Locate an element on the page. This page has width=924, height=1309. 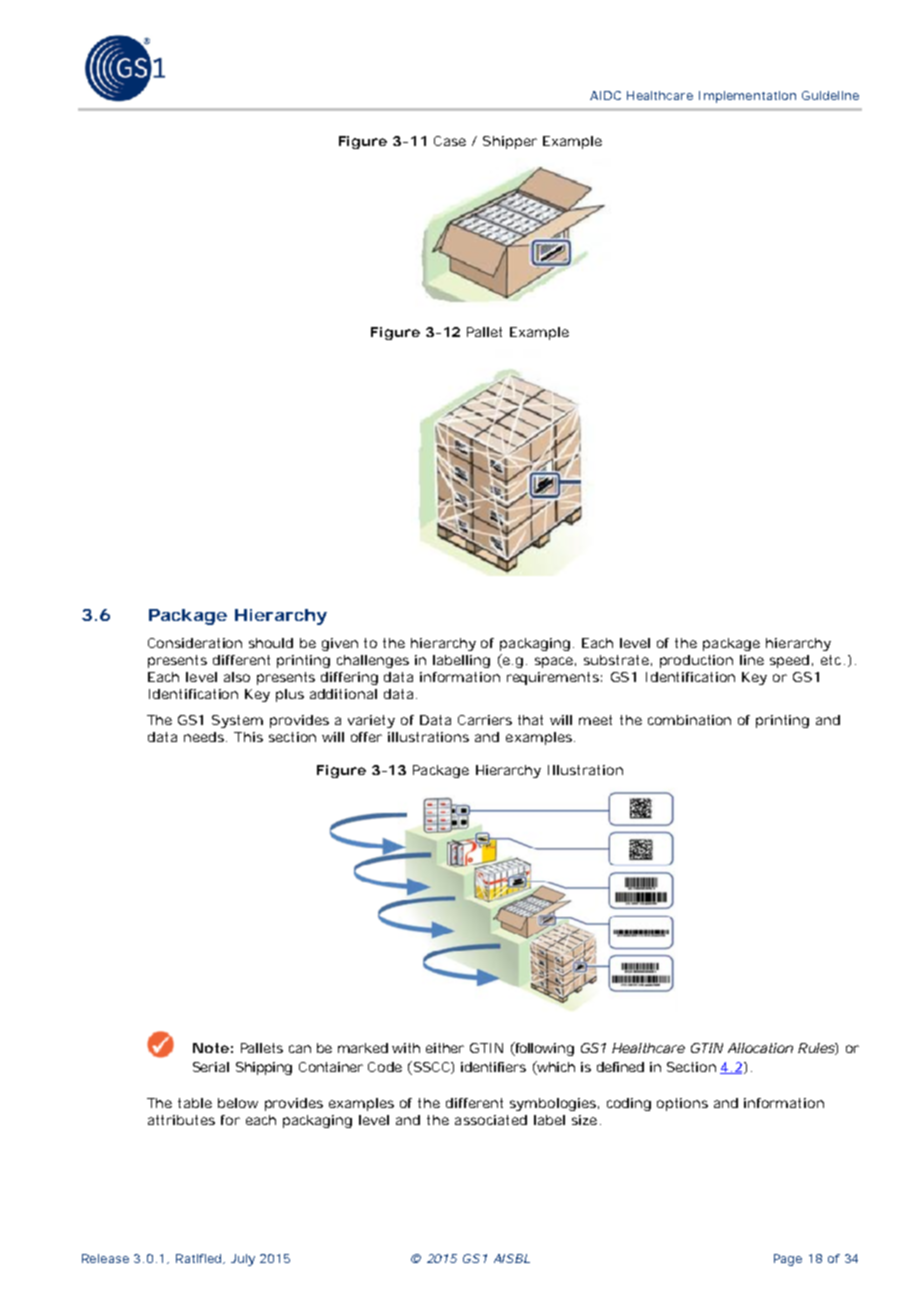
Carriers is located at coordinates (485, 720).
